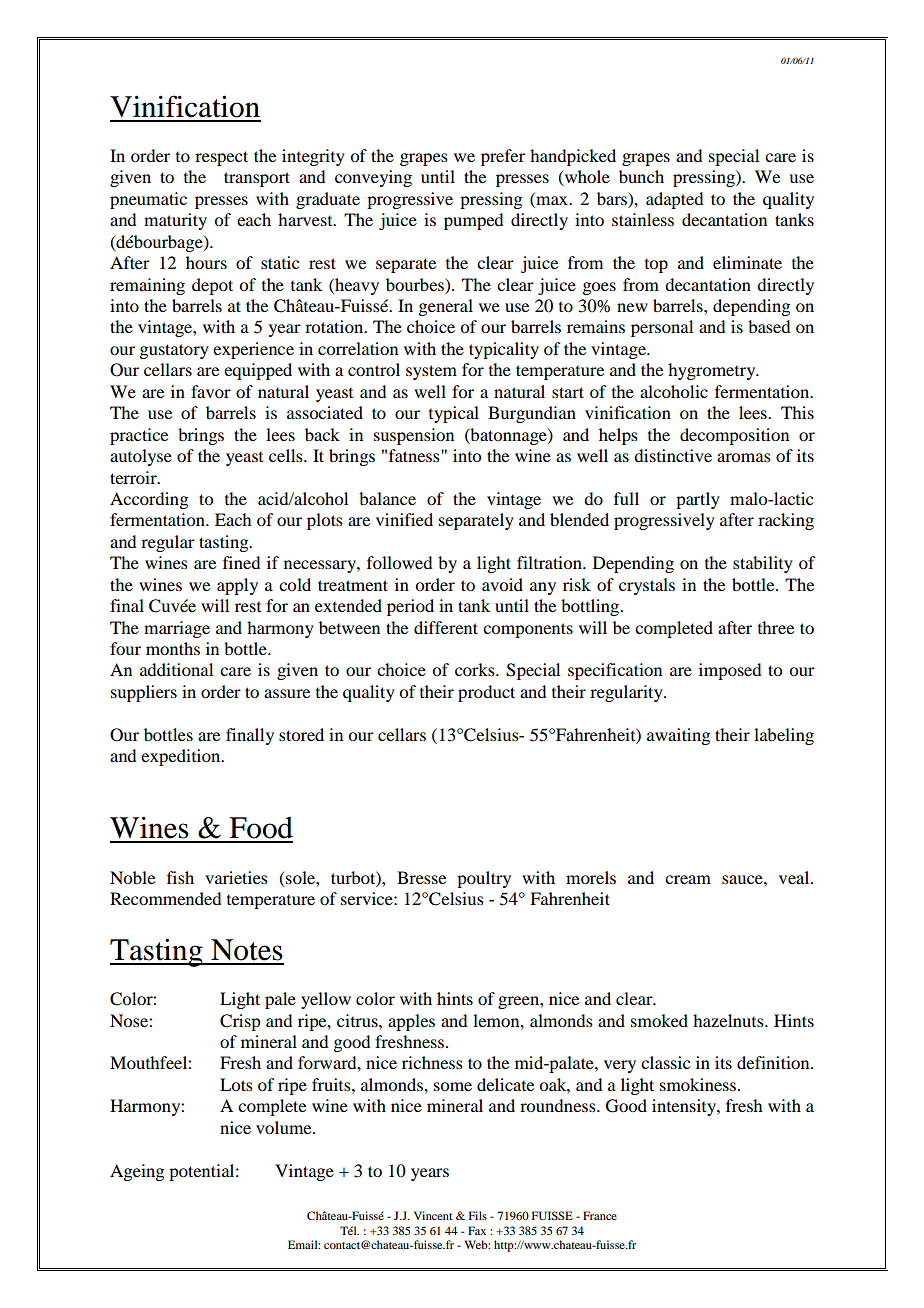 The width and height of the page is (924, 1308). Describe the element at coordinates (473, 221) in the page. I see `pumped` at that location.
